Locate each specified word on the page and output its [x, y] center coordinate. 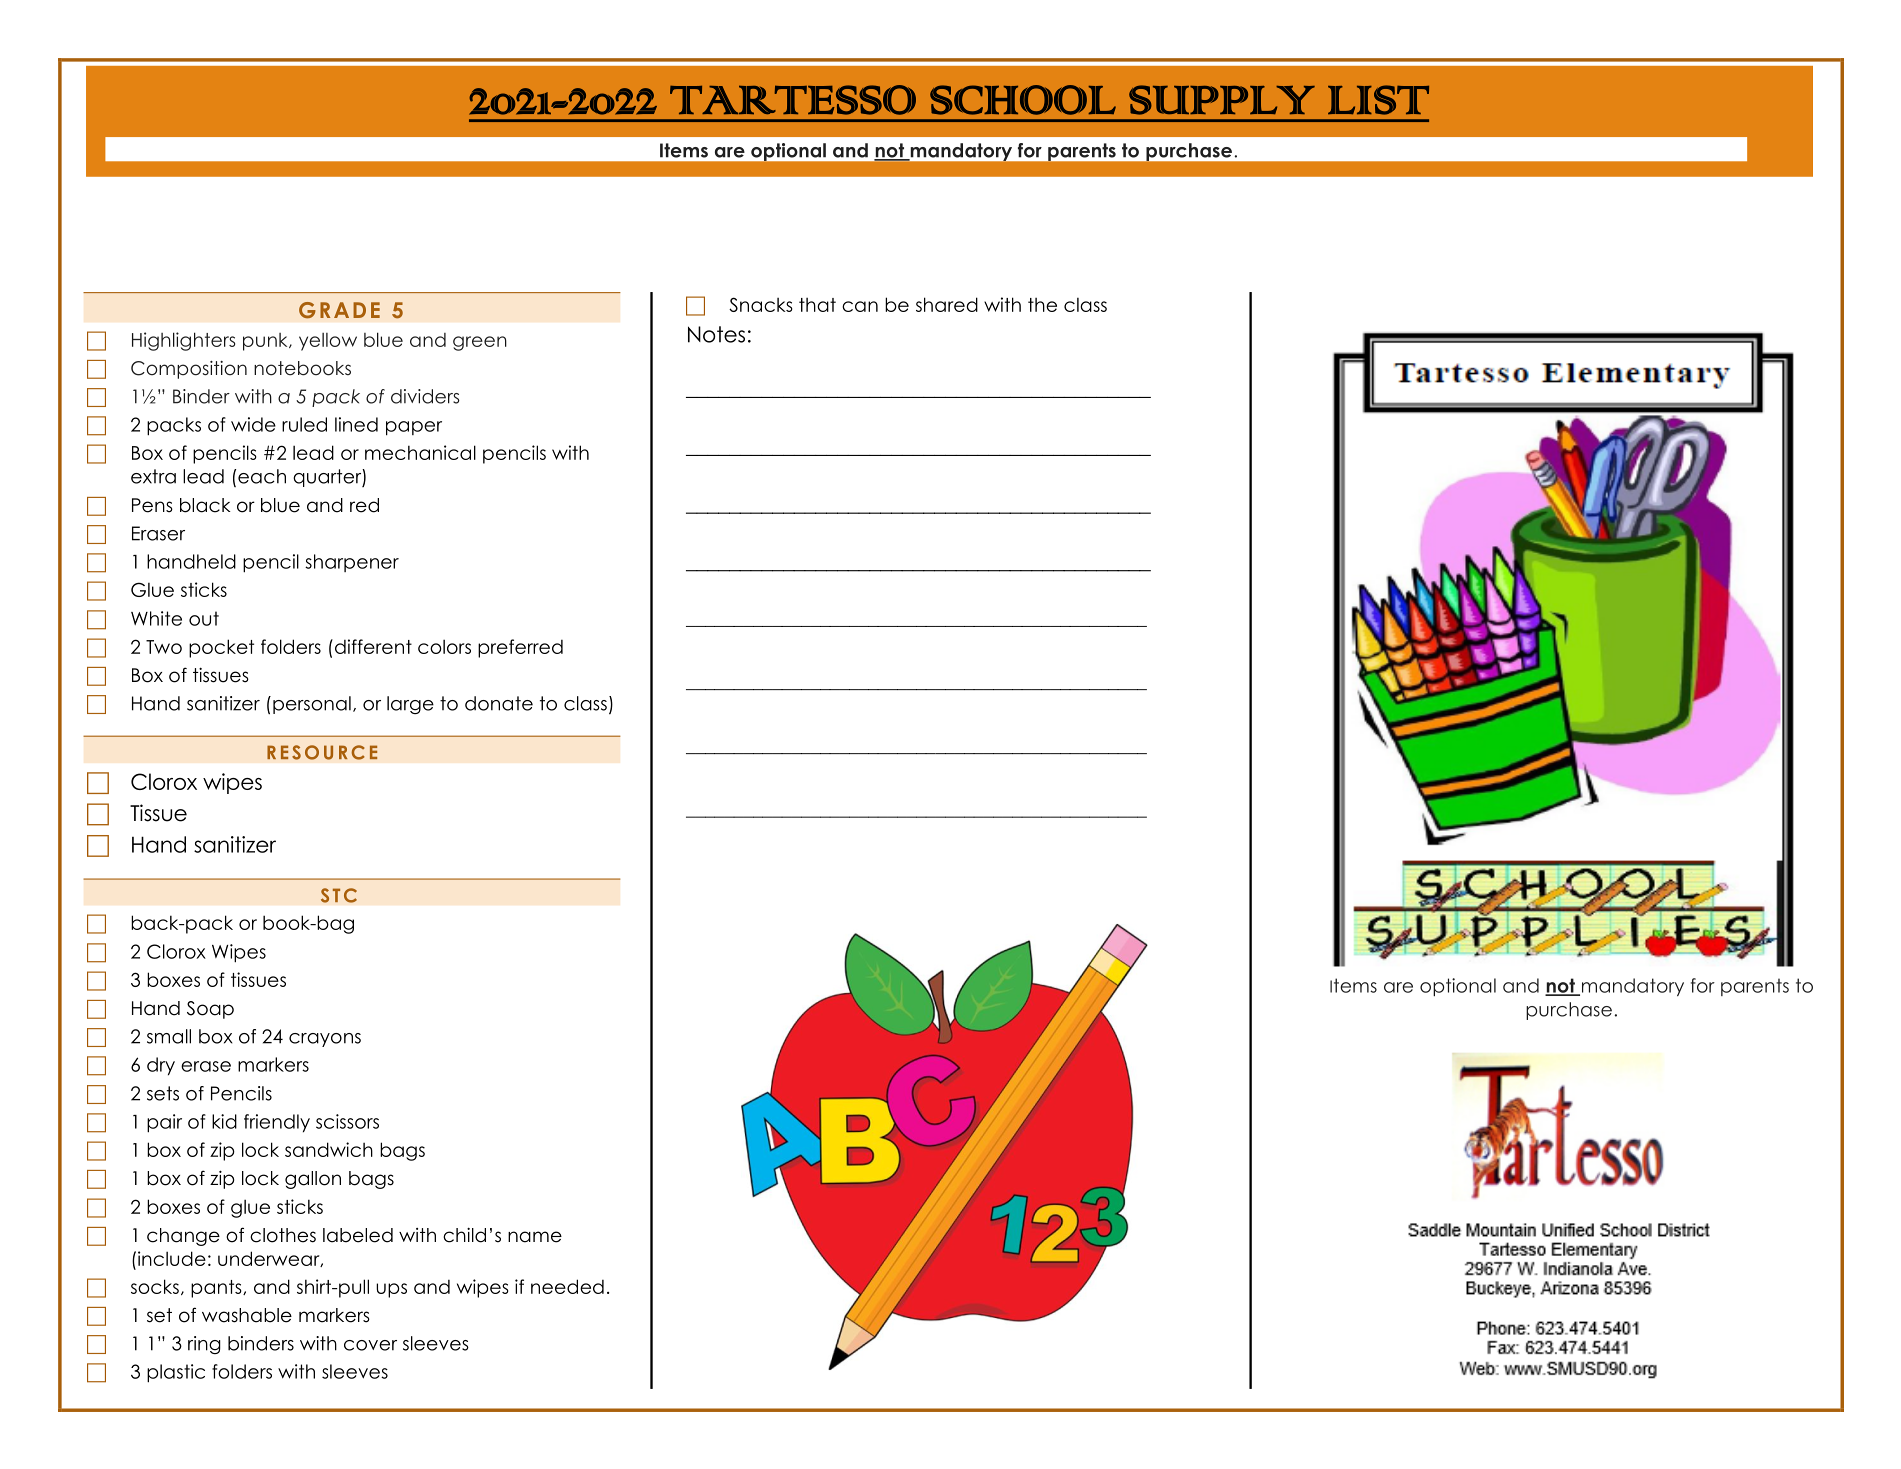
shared [947, 304]
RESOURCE [322, 752]
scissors [347, 1121]
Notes [716, 334]
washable [247, 1315]
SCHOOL [1023, 100]
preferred [520, 648]
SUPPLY [1222, 100]
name [535, 1237]
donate [499, 703]
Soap [210, 1010]
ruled [304, 424]
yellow [328, 342]
